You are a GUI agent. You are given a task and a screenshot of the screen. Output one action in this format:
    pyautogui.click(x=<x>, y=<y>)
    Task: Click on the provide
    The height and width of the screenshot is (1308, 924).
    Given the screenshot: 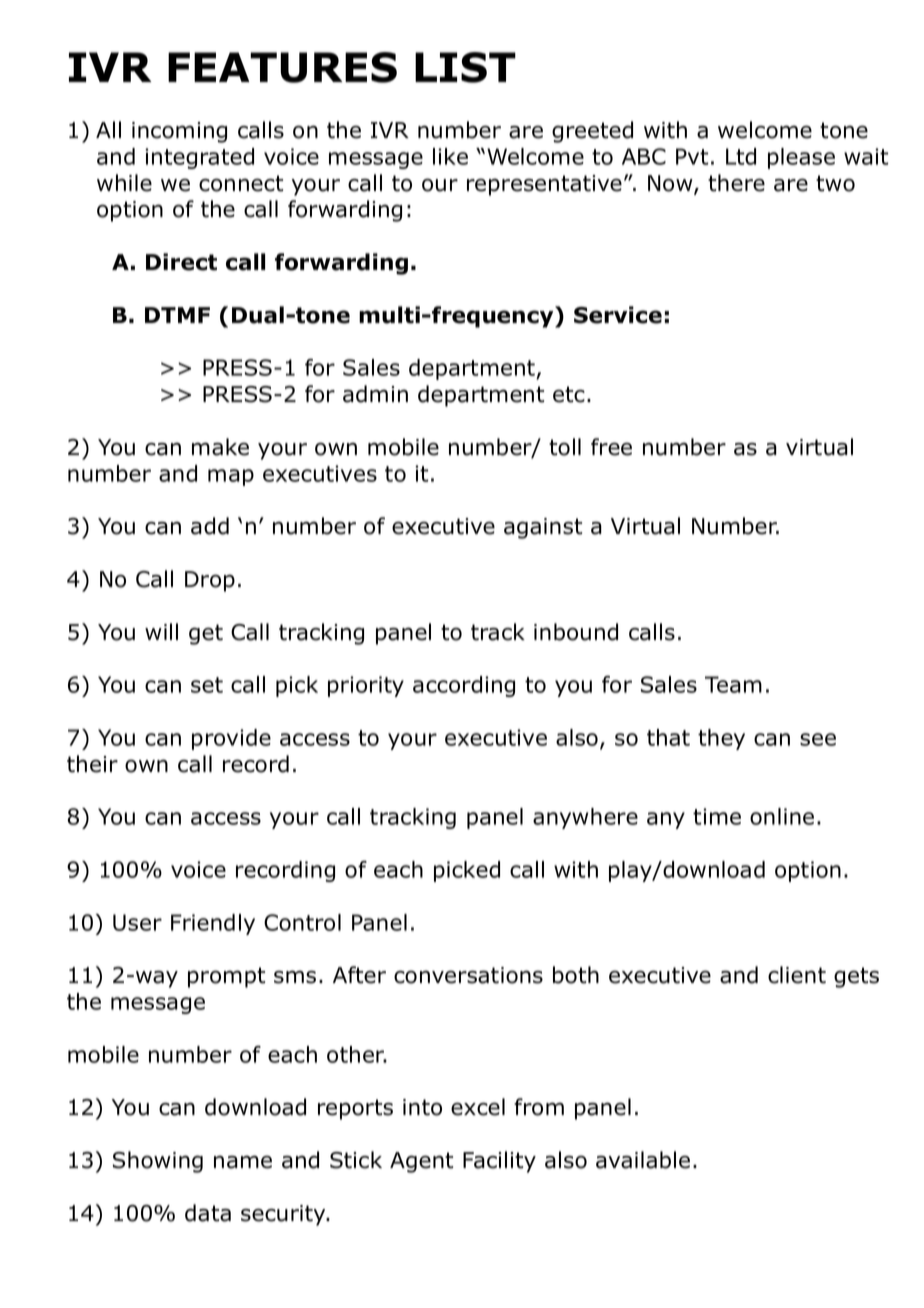 What is the action you would take?
    pyautogui.click(x=231, y=739)
